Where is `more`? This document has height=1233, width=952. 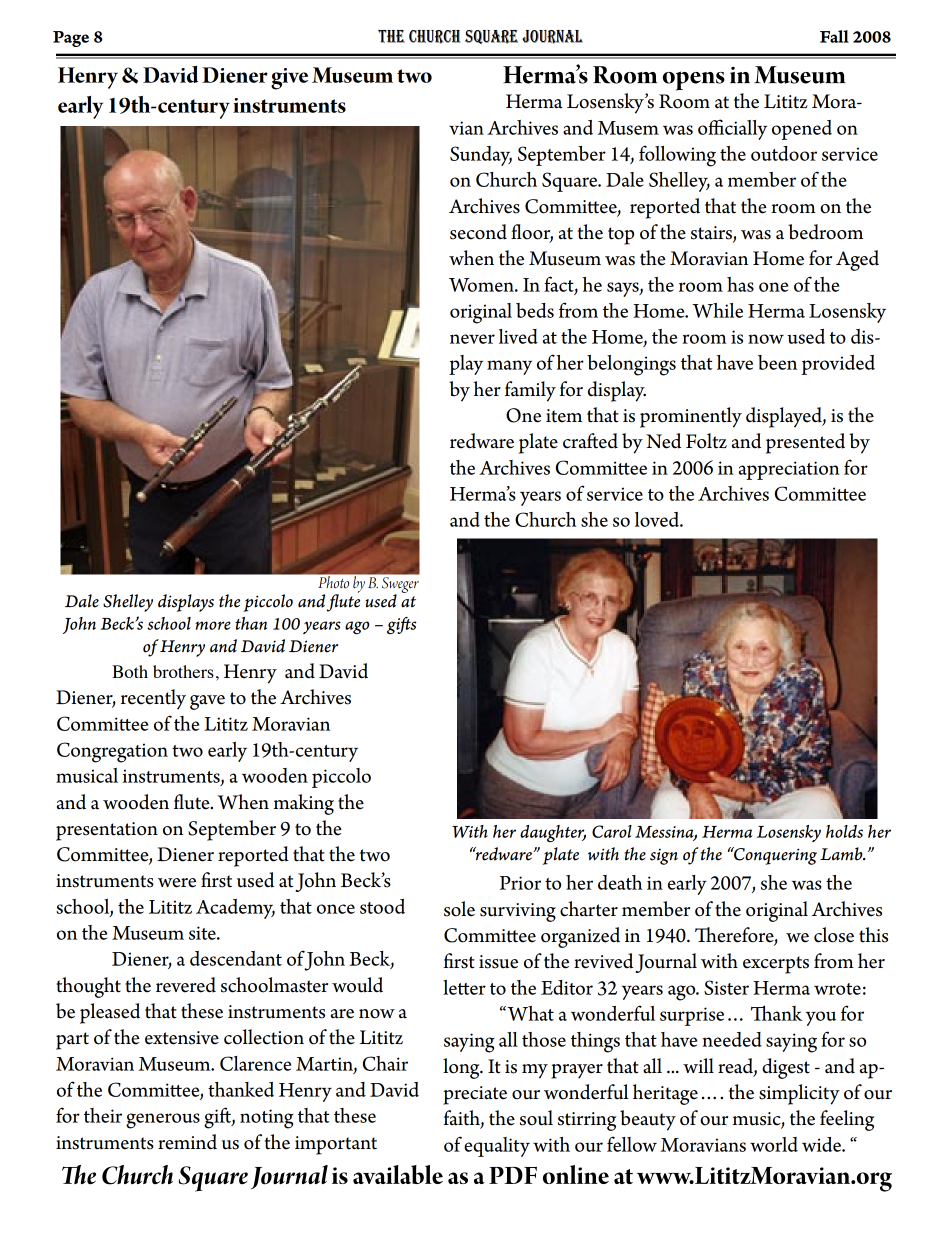 more is located at coordinates (213, 625).
